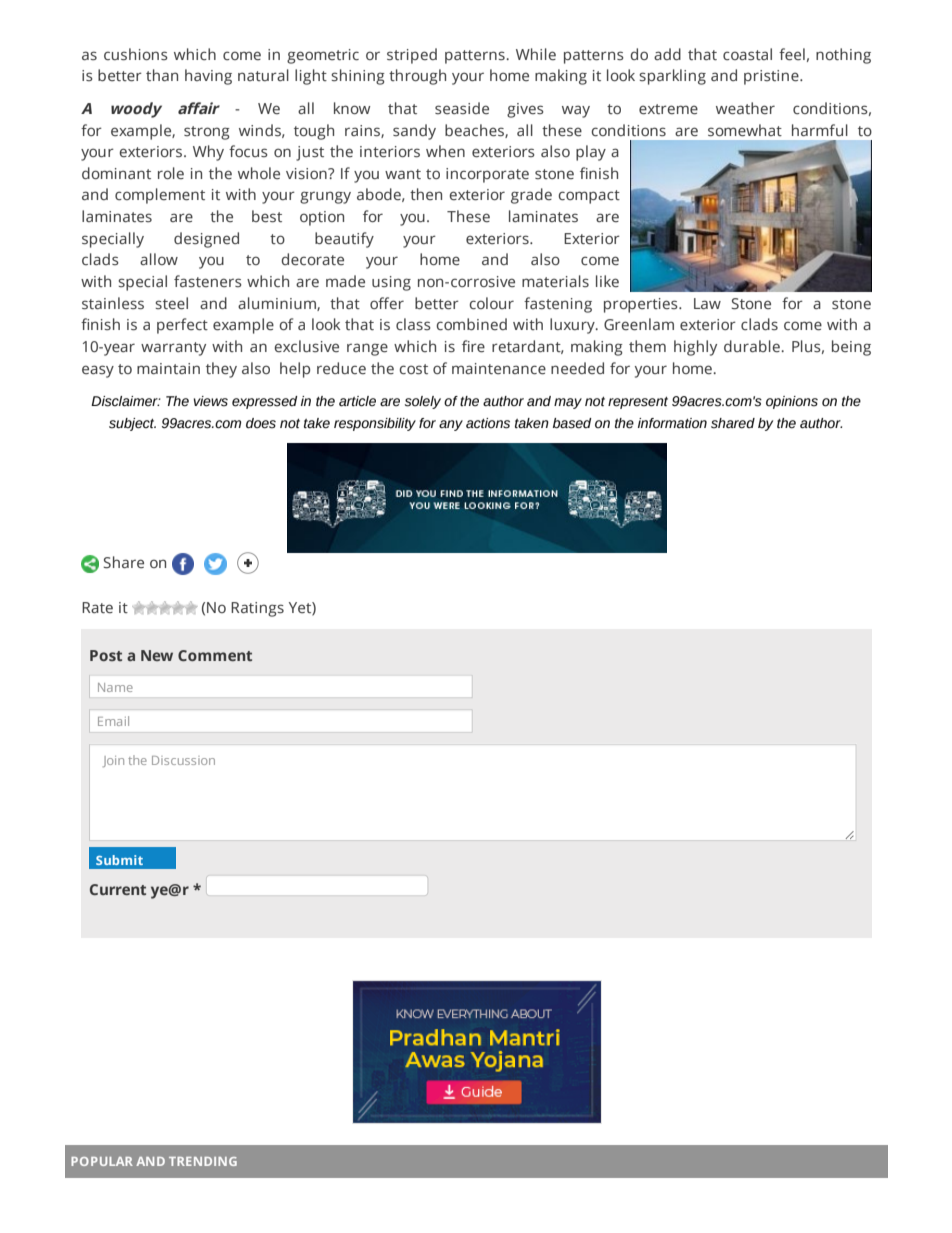 The width and height of the page is (952, 1233). I want to click on Comment, so click(215, 655).
